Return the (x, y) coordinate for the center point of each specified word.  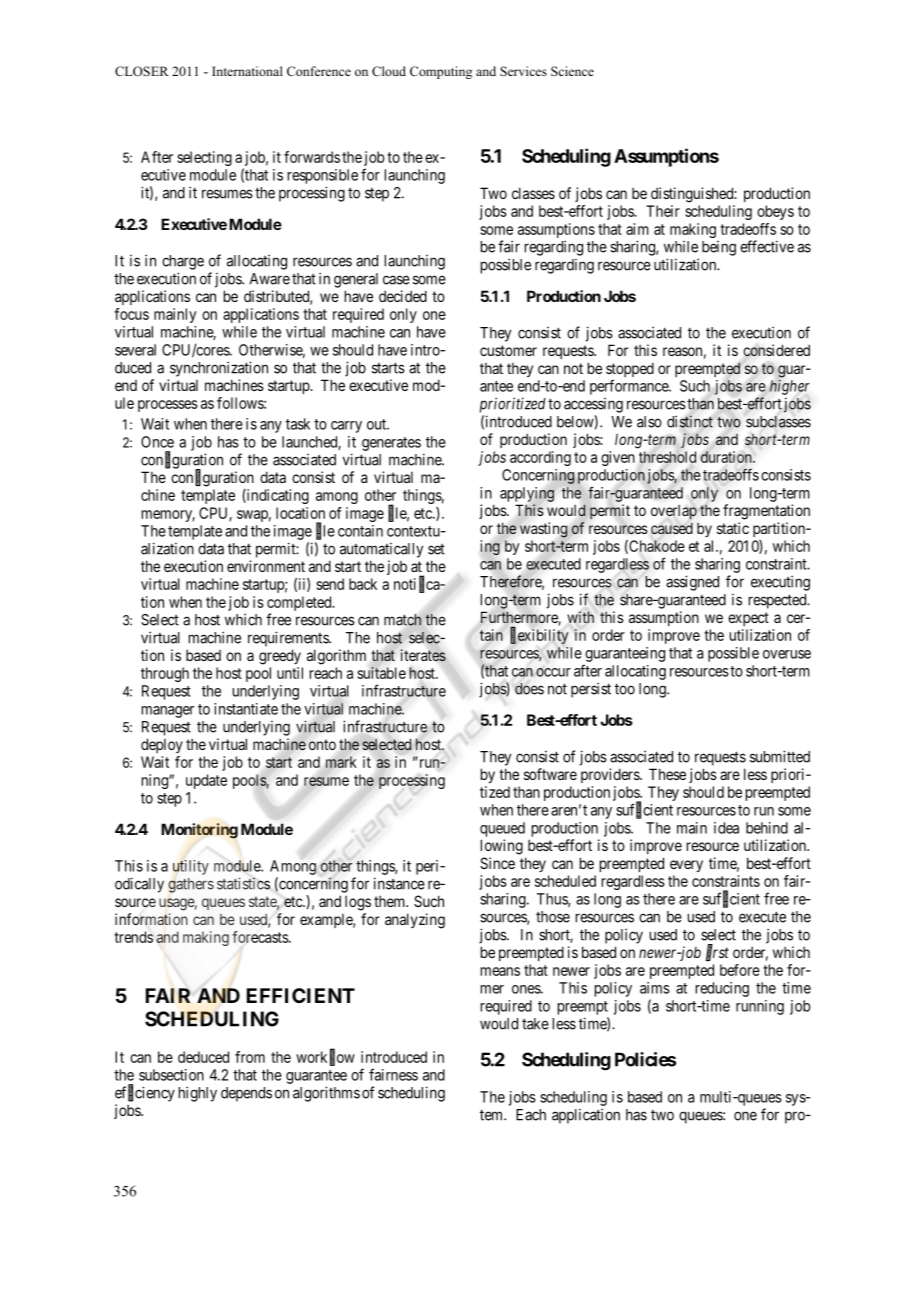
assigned (692, 583)
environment (266, 566)
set (436, 549)
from (250, 1057)
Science (572, 71)
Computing (441, 72)
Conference (319, 71)
